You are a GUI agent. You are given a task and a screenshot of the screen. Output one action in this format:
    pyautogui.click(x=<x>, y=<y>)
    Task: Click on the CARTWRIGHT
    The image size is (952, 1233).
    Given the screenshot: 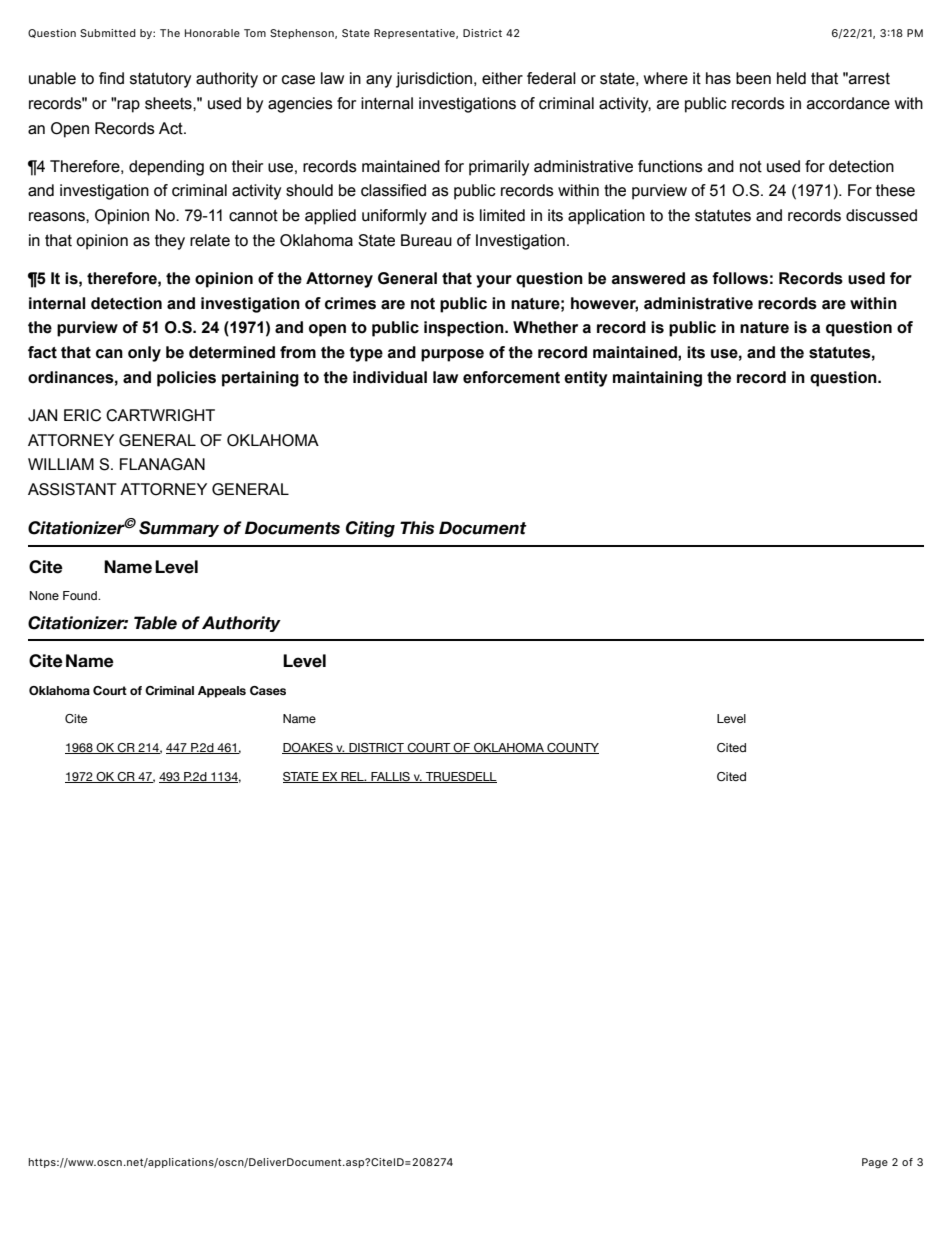 What is the action you would take?
    pyautogui.click(x=160, y=415)
